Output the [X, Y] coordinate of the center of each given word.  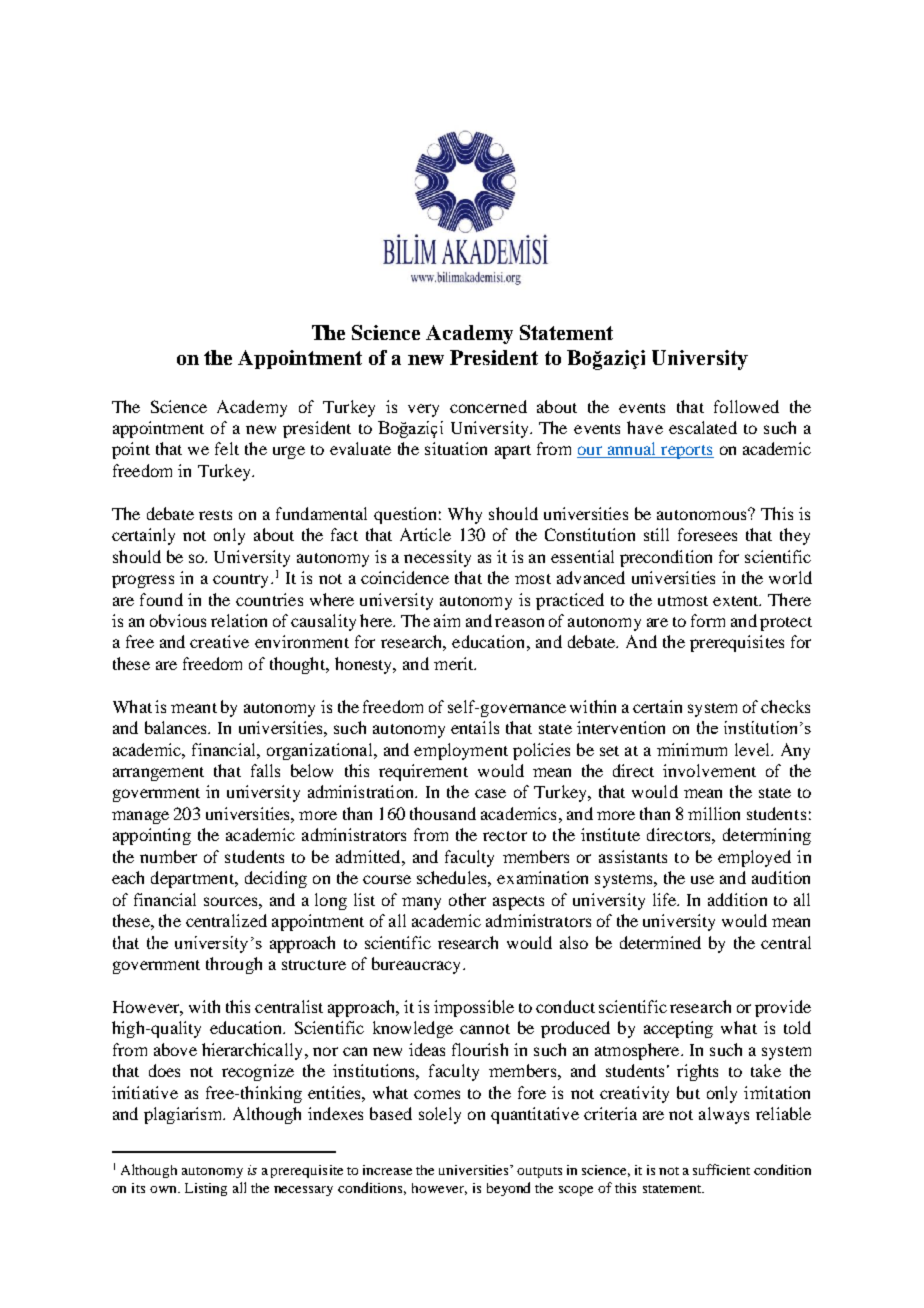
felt [227, 448]
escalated [703, 427]
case [490, 793]
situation [456, 448]
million [714, 813]
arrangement [158, 774]
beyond [508, 1189]
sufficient [721, 1169]
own [164, 1189]
